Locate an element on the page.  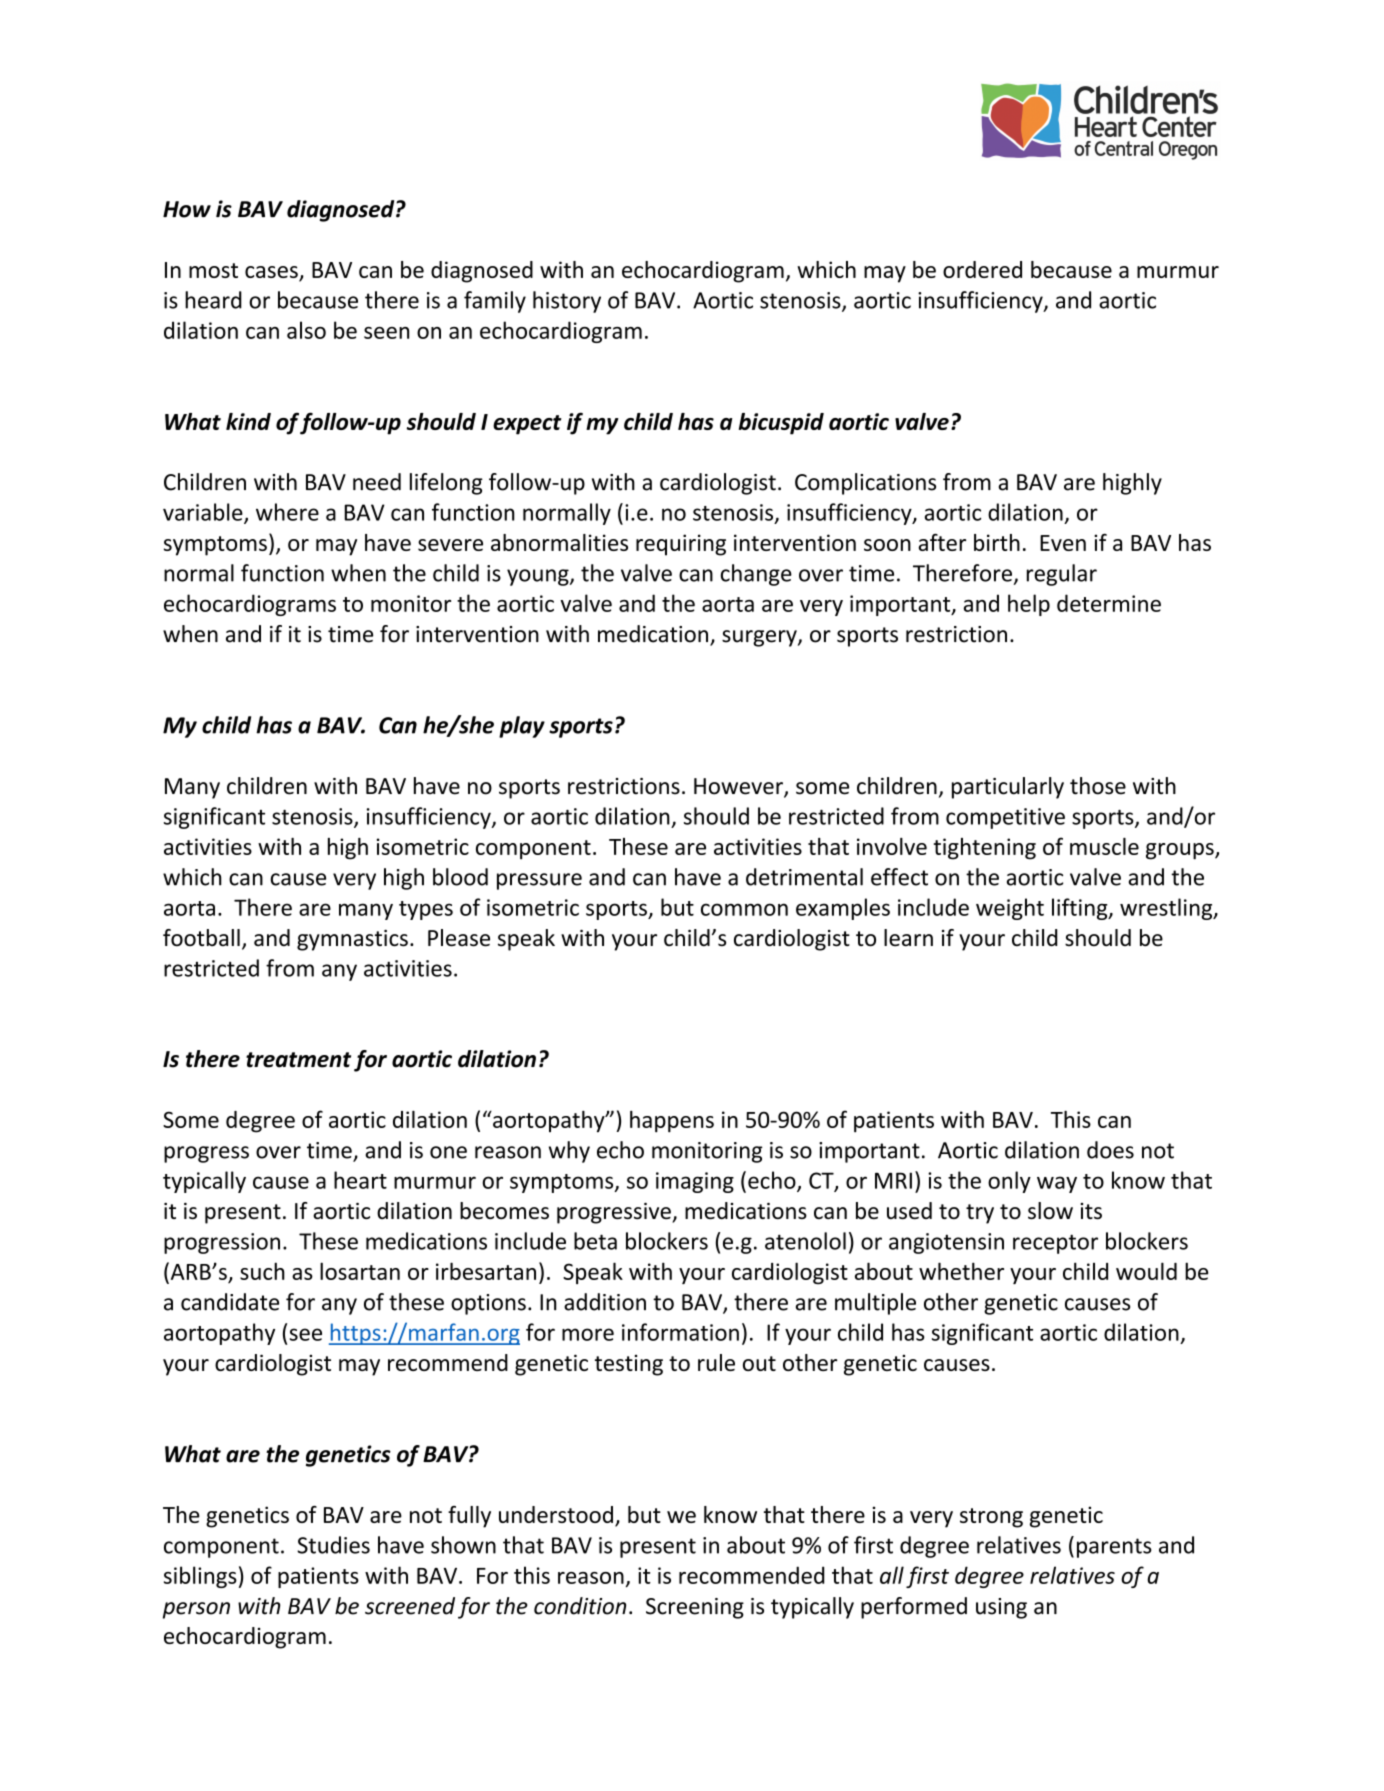
ordered is located at coordinates (982, 269).
